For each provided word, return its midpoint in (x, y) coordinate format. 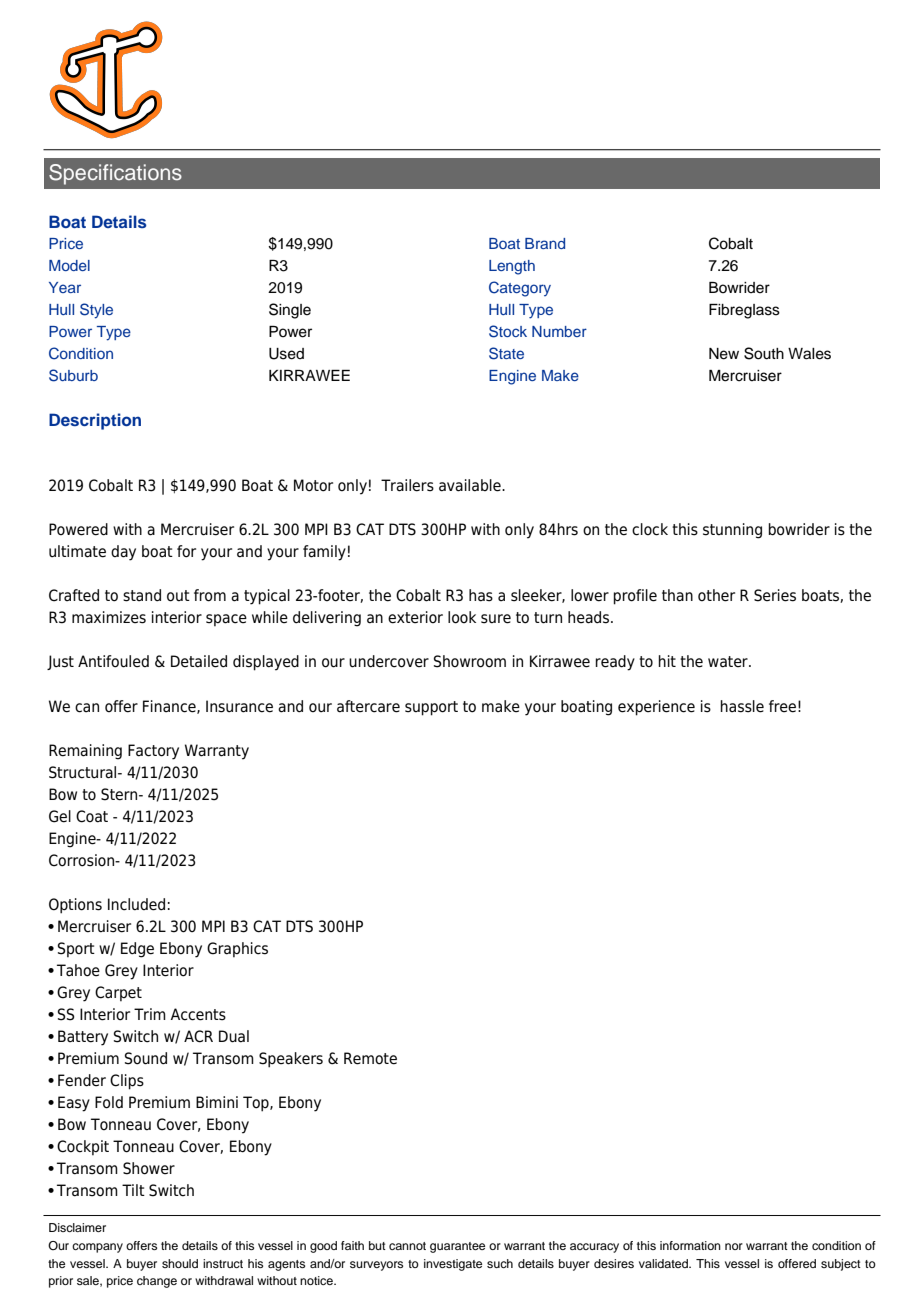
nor (734, 1246)
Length (512, 267)
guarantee (457, 1247)
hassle (742, 706)
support (431, 708)
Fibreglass (744, 311)
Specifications (115, 174)
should (180, 1263)
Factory (153, 752)
